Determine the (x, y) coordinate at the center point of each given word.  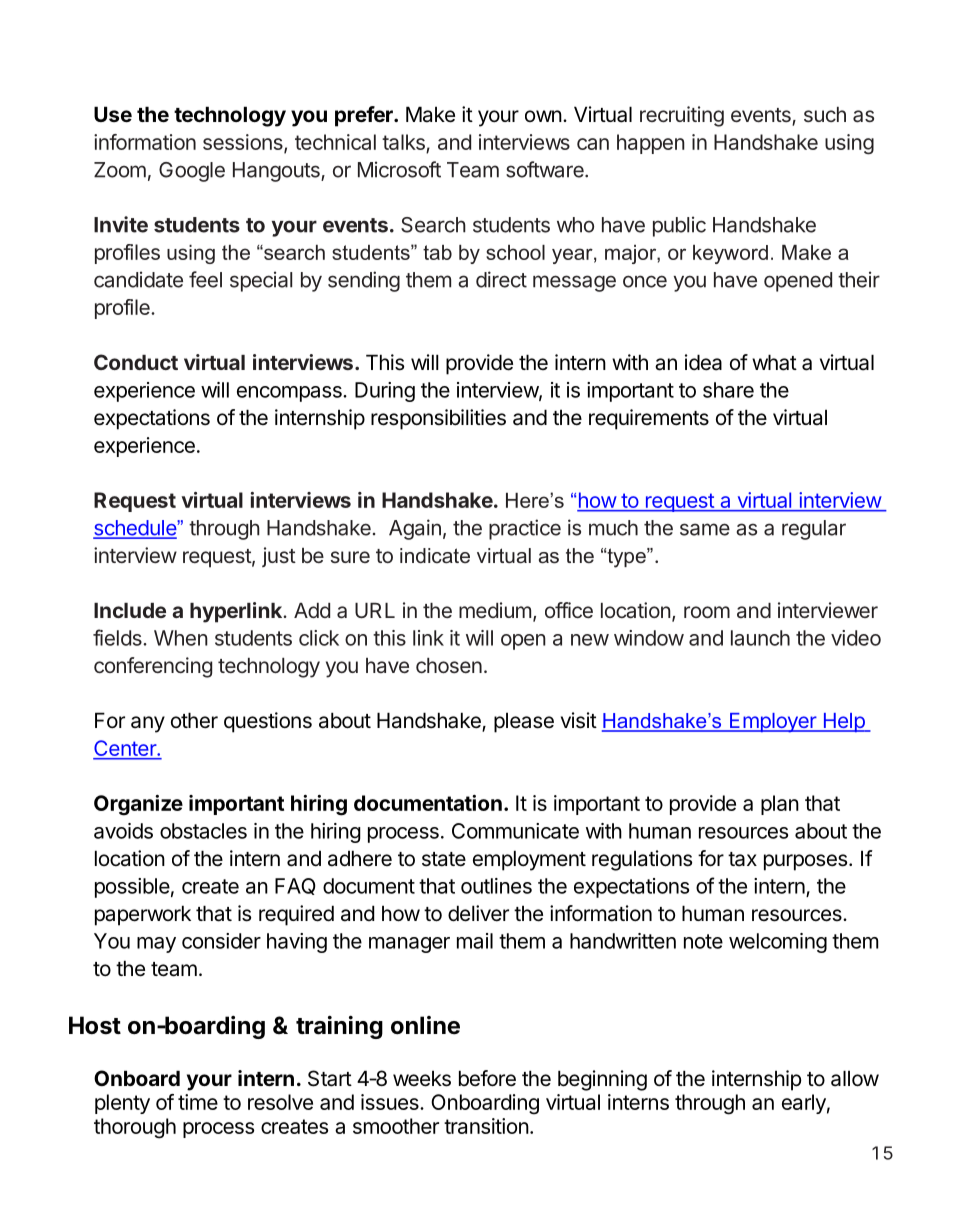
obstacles (203, 831)
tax (742, 859)
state (444, 859)
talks (403, 142)
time (198, 1102)
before (487, 1078)
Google (192, 172)
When (181, 638)
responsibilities (438, 419)
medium (495, 610)
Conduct (136, 362)
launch (760, 638)
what (774, 362)
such (825, 114)
